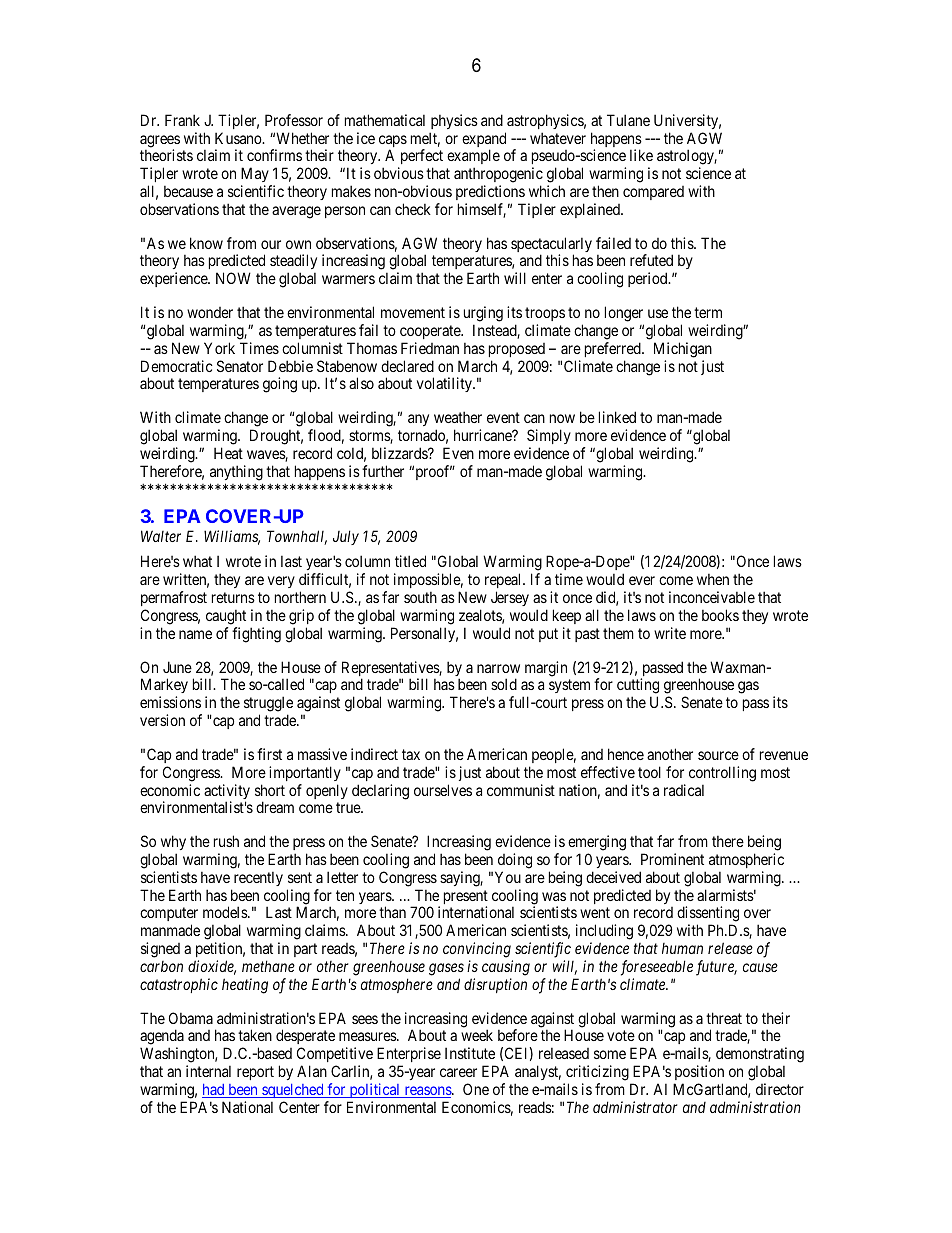  What do you see at coordinates (236, 473) in the screenshot?
I see `anything` at bounding box center [236, 473].
